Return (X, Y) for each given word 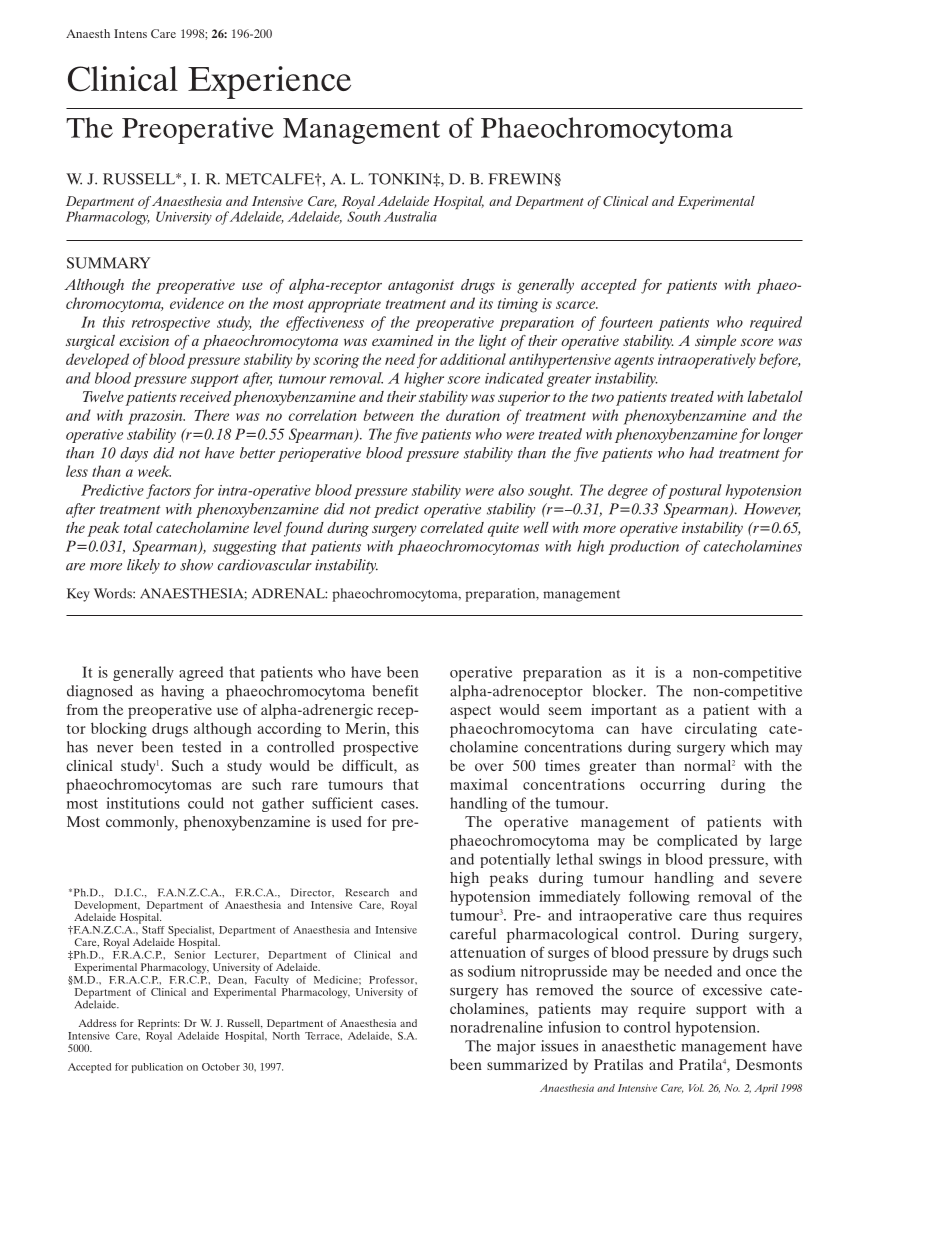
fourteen (625, 323)
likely (143, 566)
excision (144, 340)
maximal (479, 784)
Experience (269, 82)
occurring (672, 786)
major (516, 1047)
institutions (143, 803)
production (643, 547)
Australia (410, 216)
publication (157, 1068)
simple (715, 342)
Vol (696, 1088)
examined (402, 340)
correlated (452, 527)
